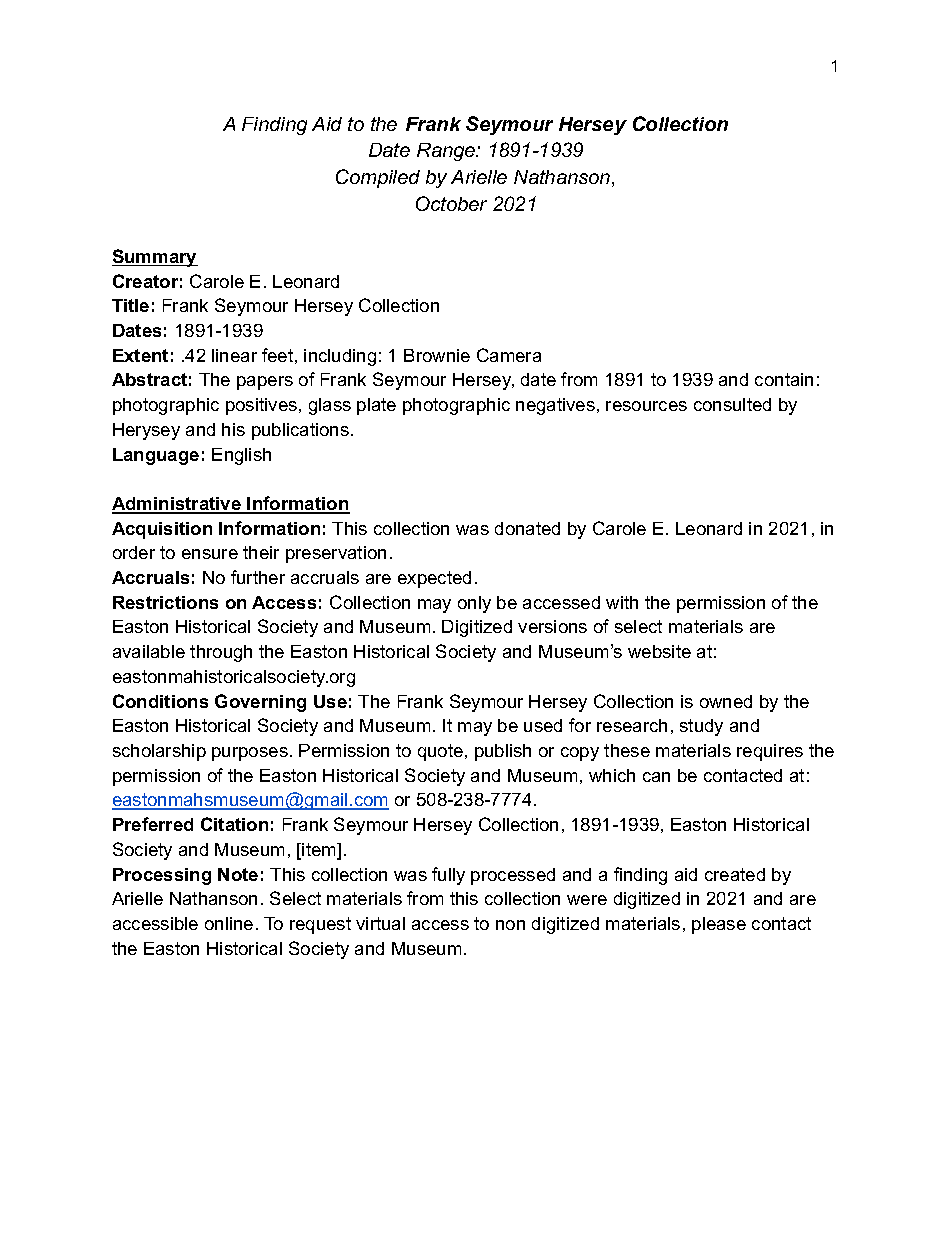 The width and height of the screenshot is (952, 1233). I want to click on Summary, so click(155, 258).
